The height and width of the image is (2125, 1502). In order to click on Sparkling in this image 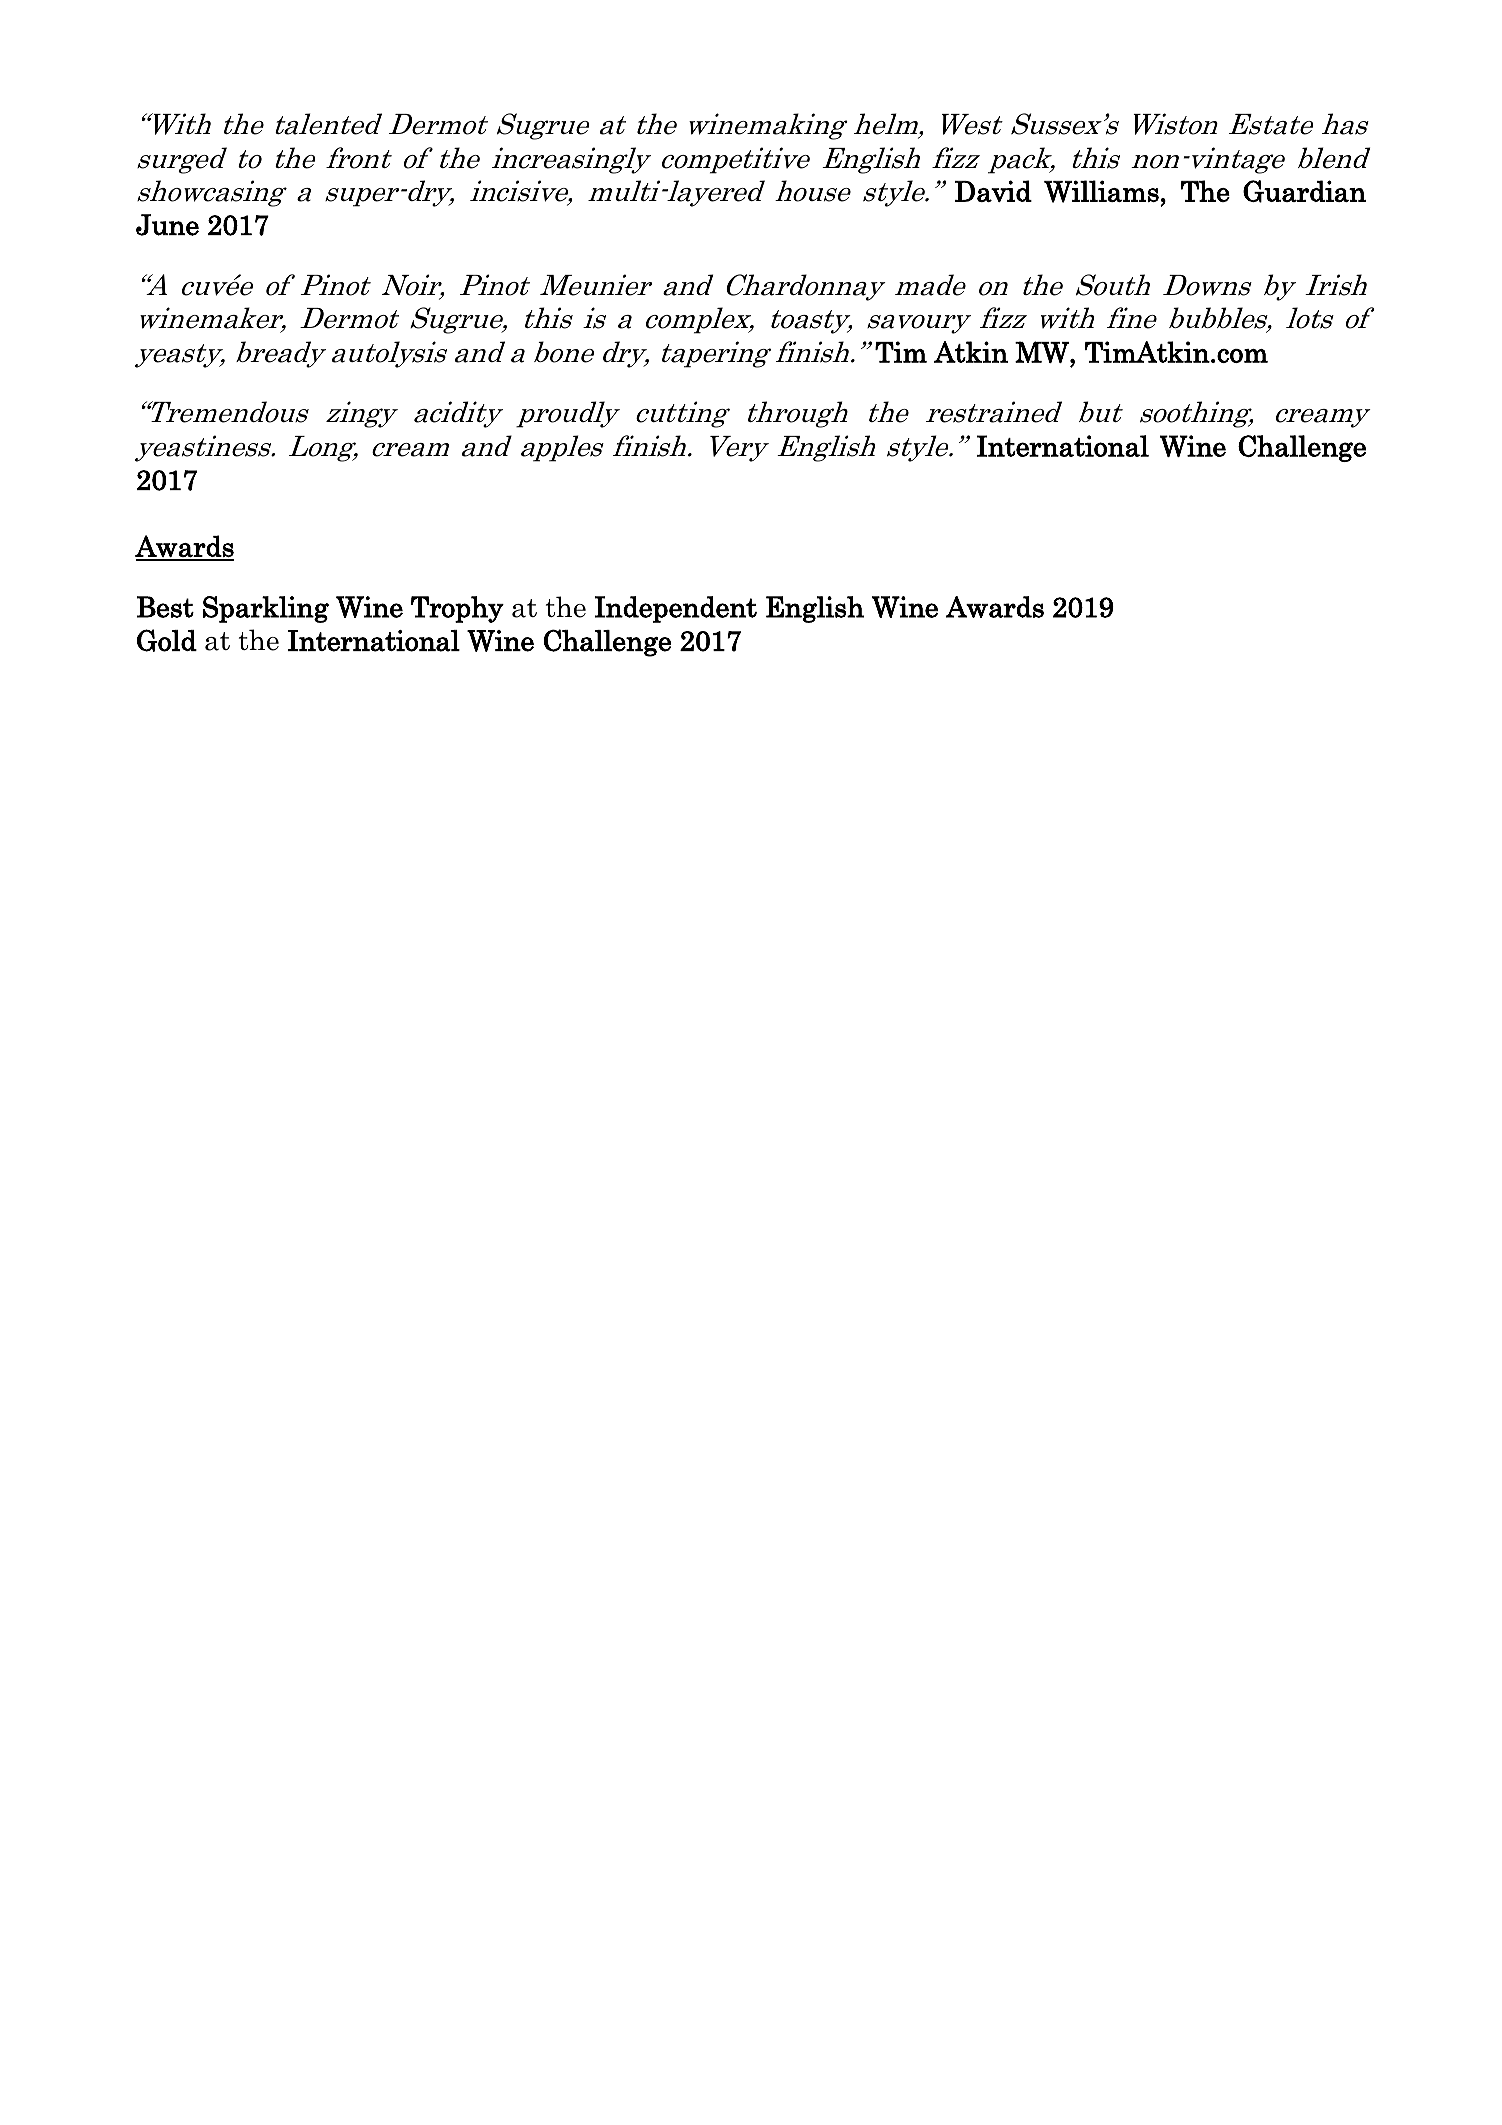, I will do `click(266, 609)`.
